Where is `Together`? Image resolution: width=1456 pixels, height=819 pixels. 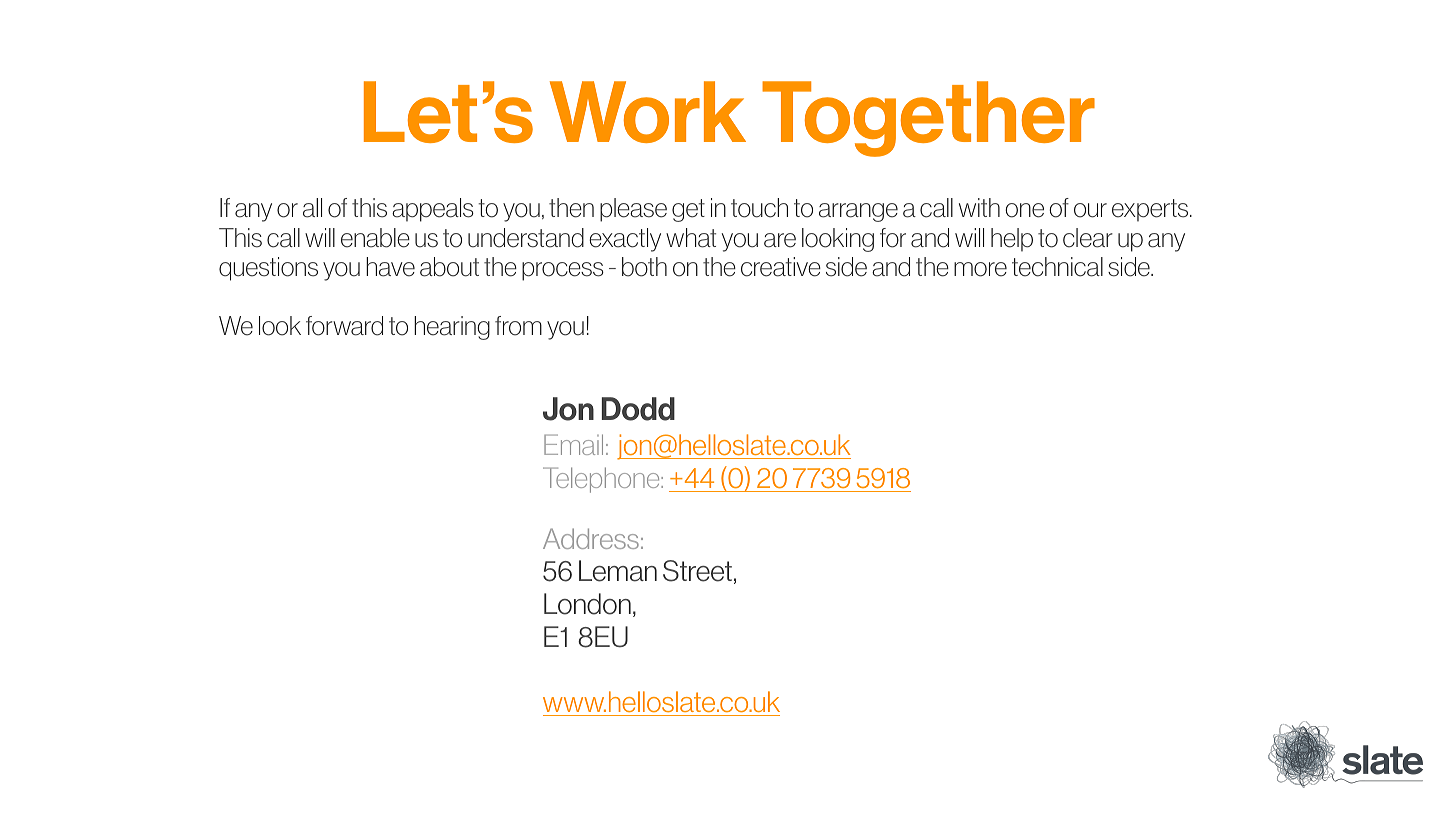 Together is located at coordinates (928, 119).
